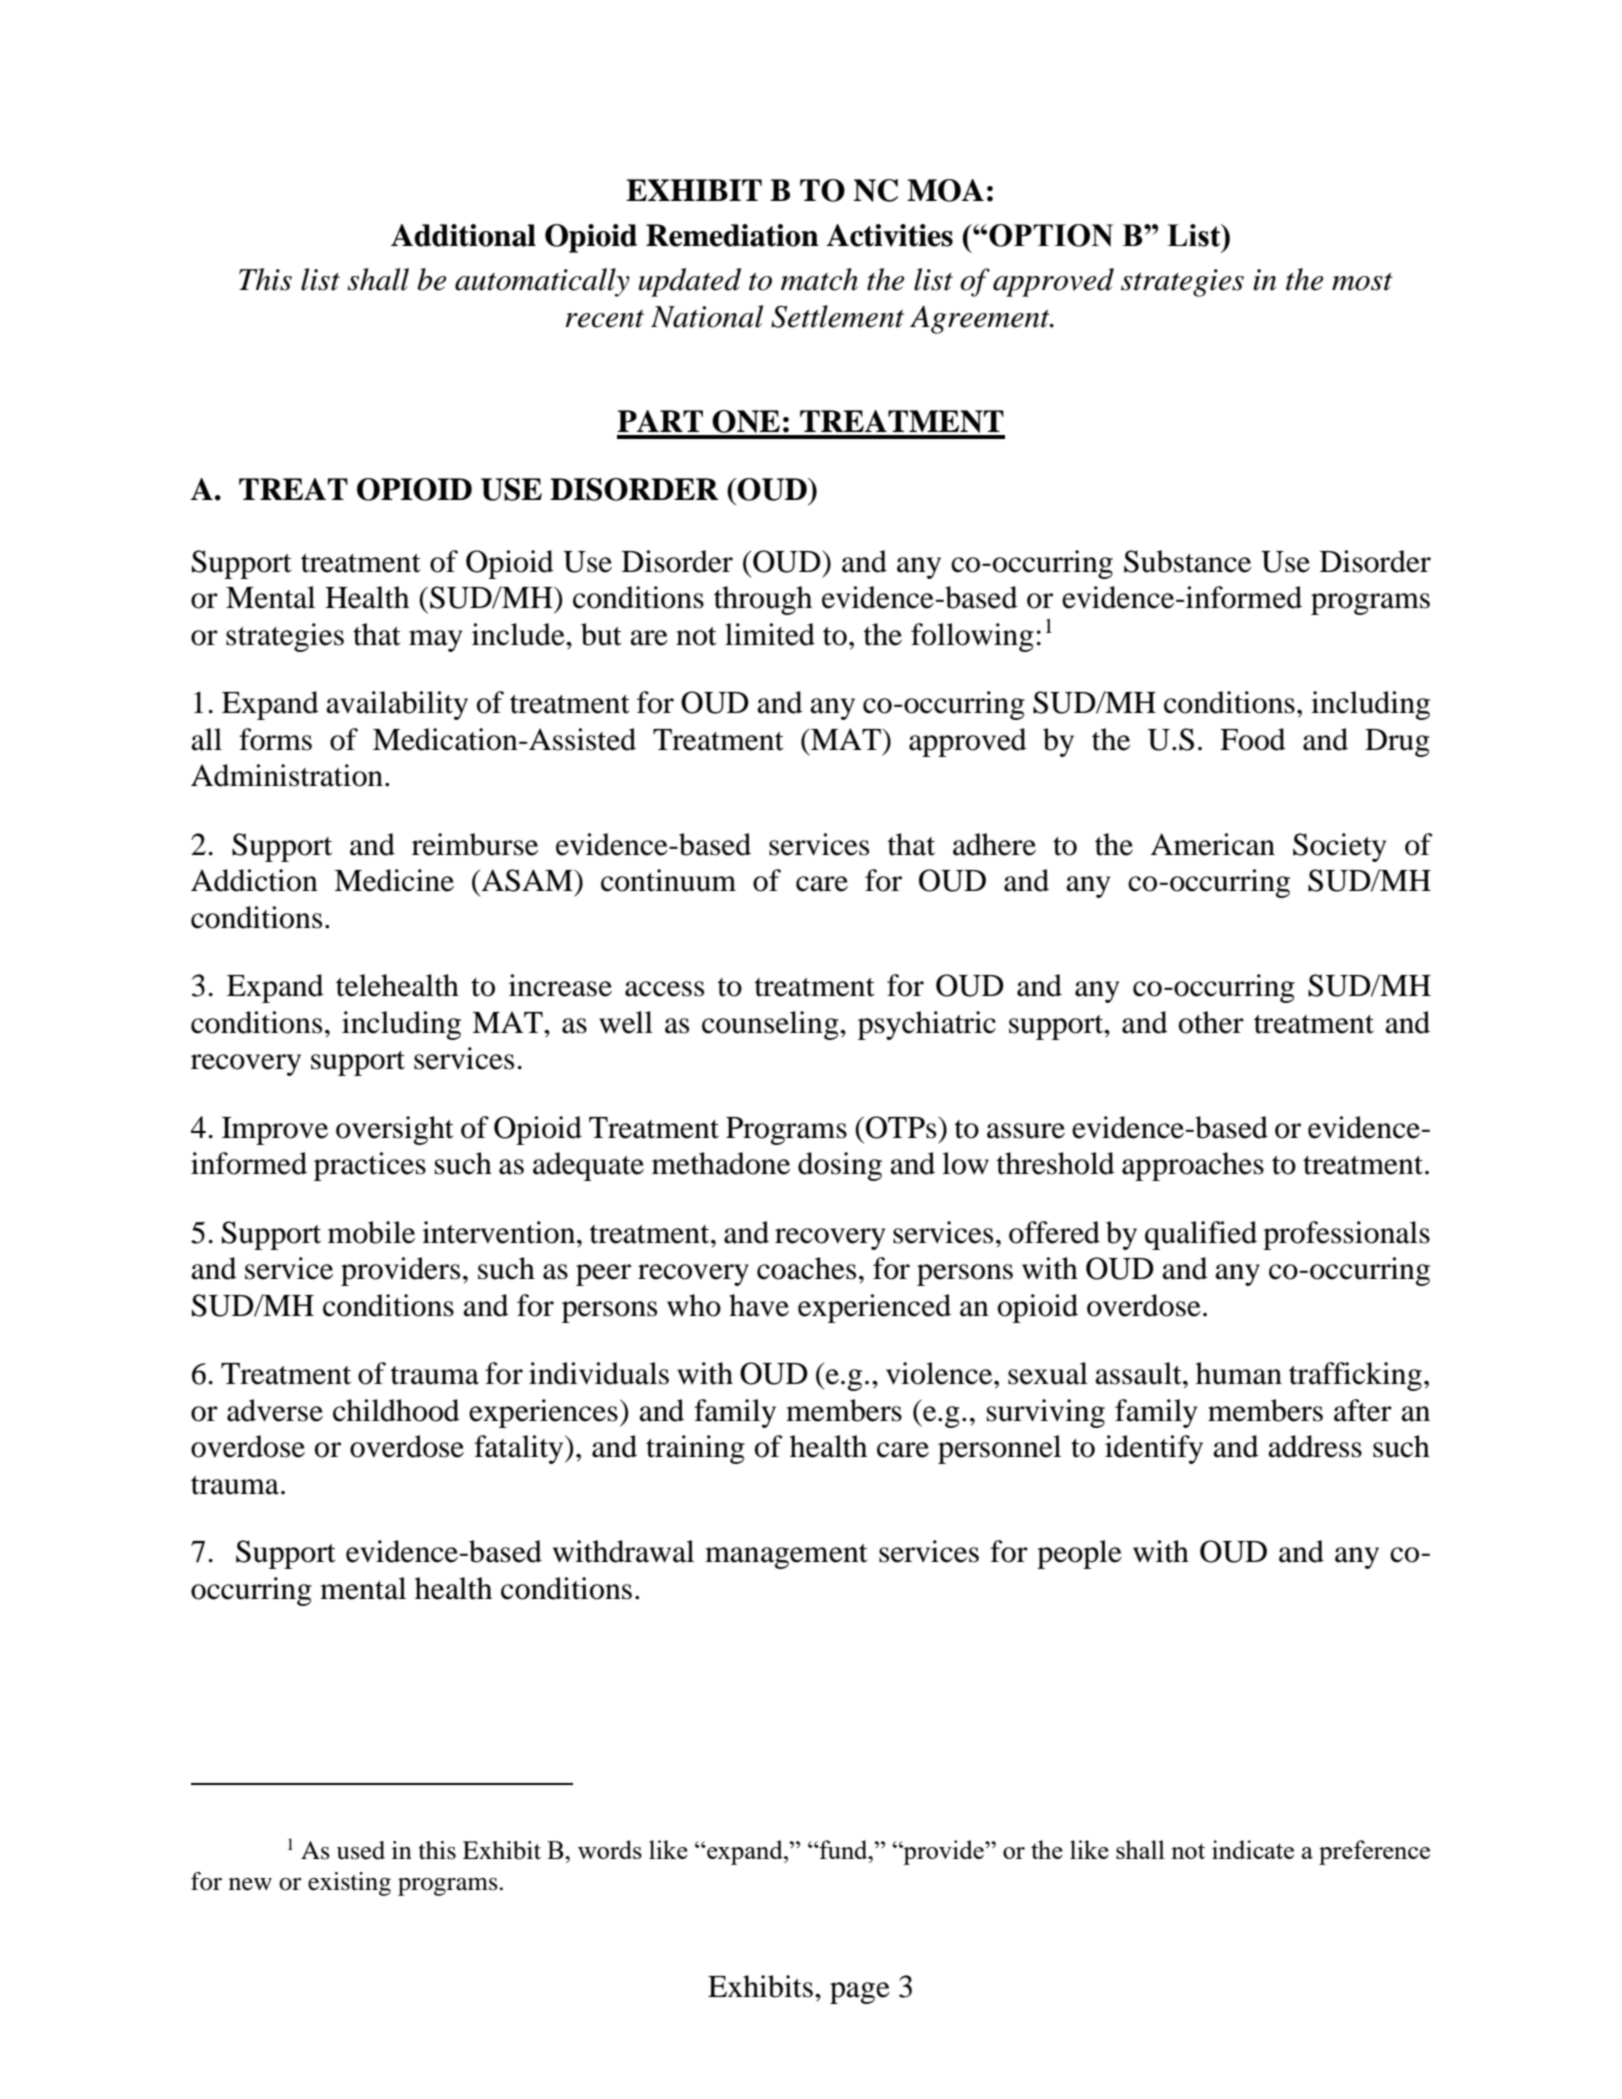  Describe the element at coordinates (819, 279) in the screenshot. I see `match` at that location.
